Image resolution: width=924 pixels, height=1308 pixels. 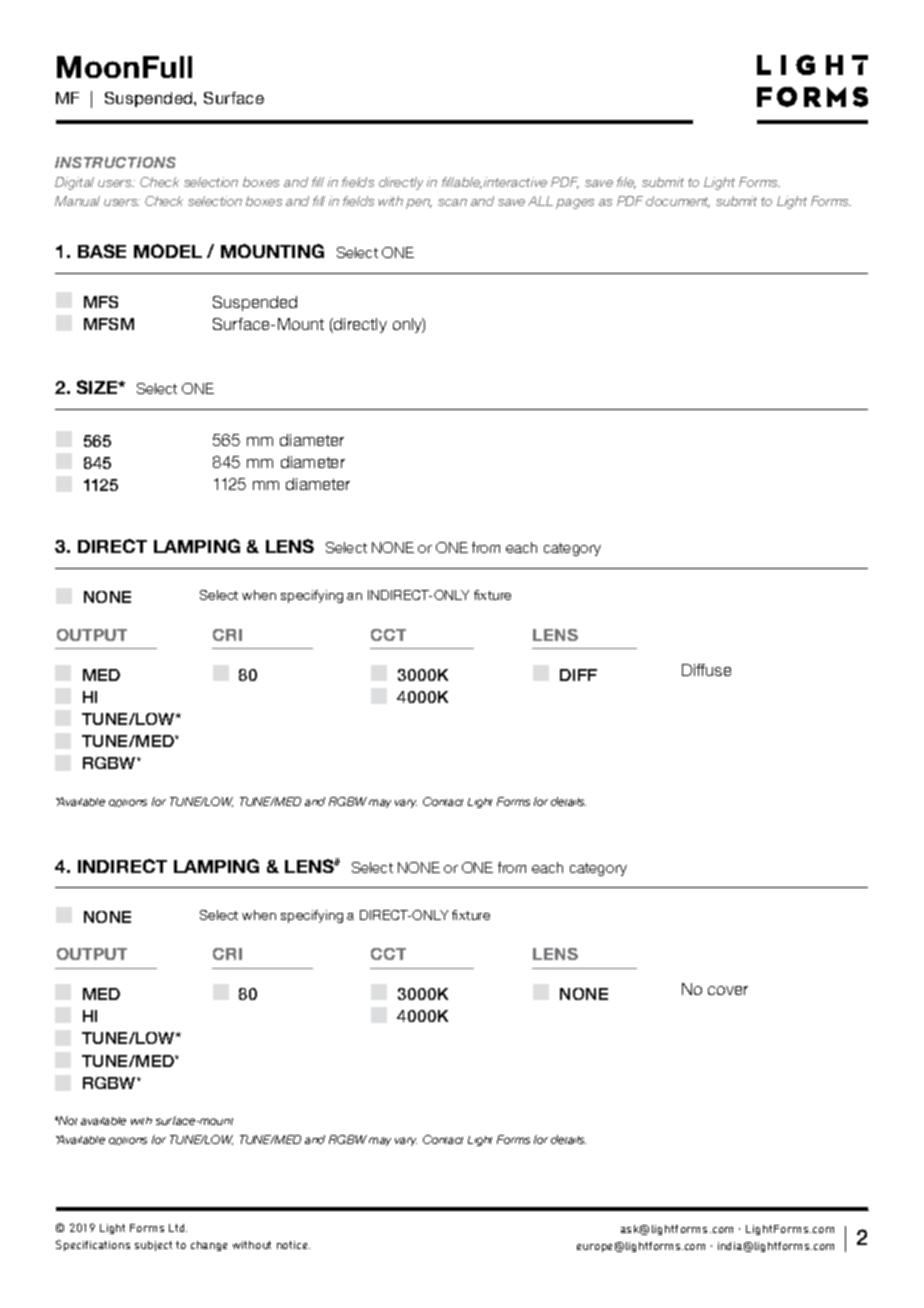 I want to click on MODEL, so click(x=168, y=251).
